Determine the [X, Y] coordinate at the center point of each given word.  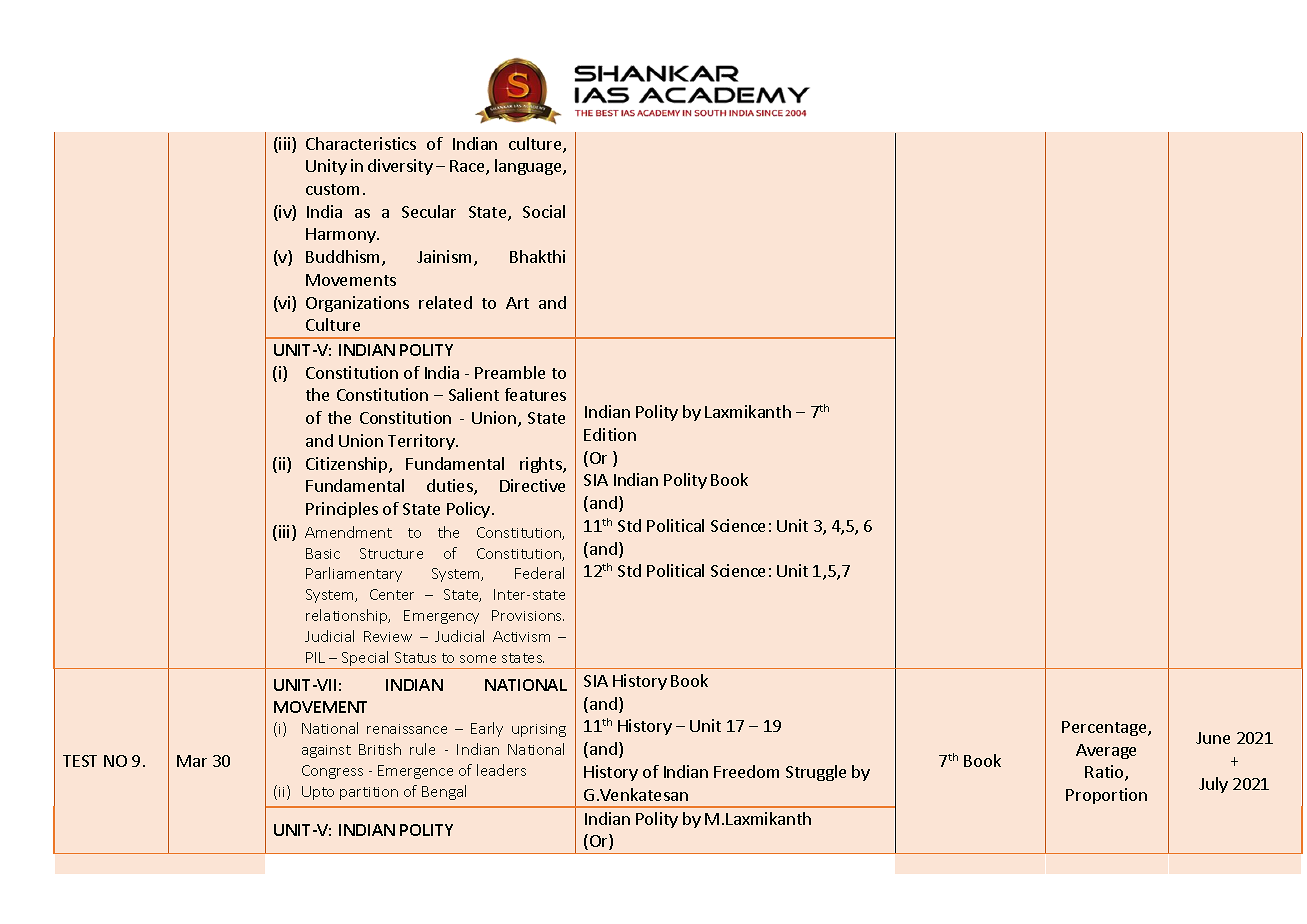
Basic [323, 553]
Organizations [357, 304]
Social [544, 211]
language [529, 167]
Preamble [510, 372]
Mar [192, 761]
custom [332, 189]
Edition [610, 434]
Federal [539, 573]
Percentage [1105, 728]
